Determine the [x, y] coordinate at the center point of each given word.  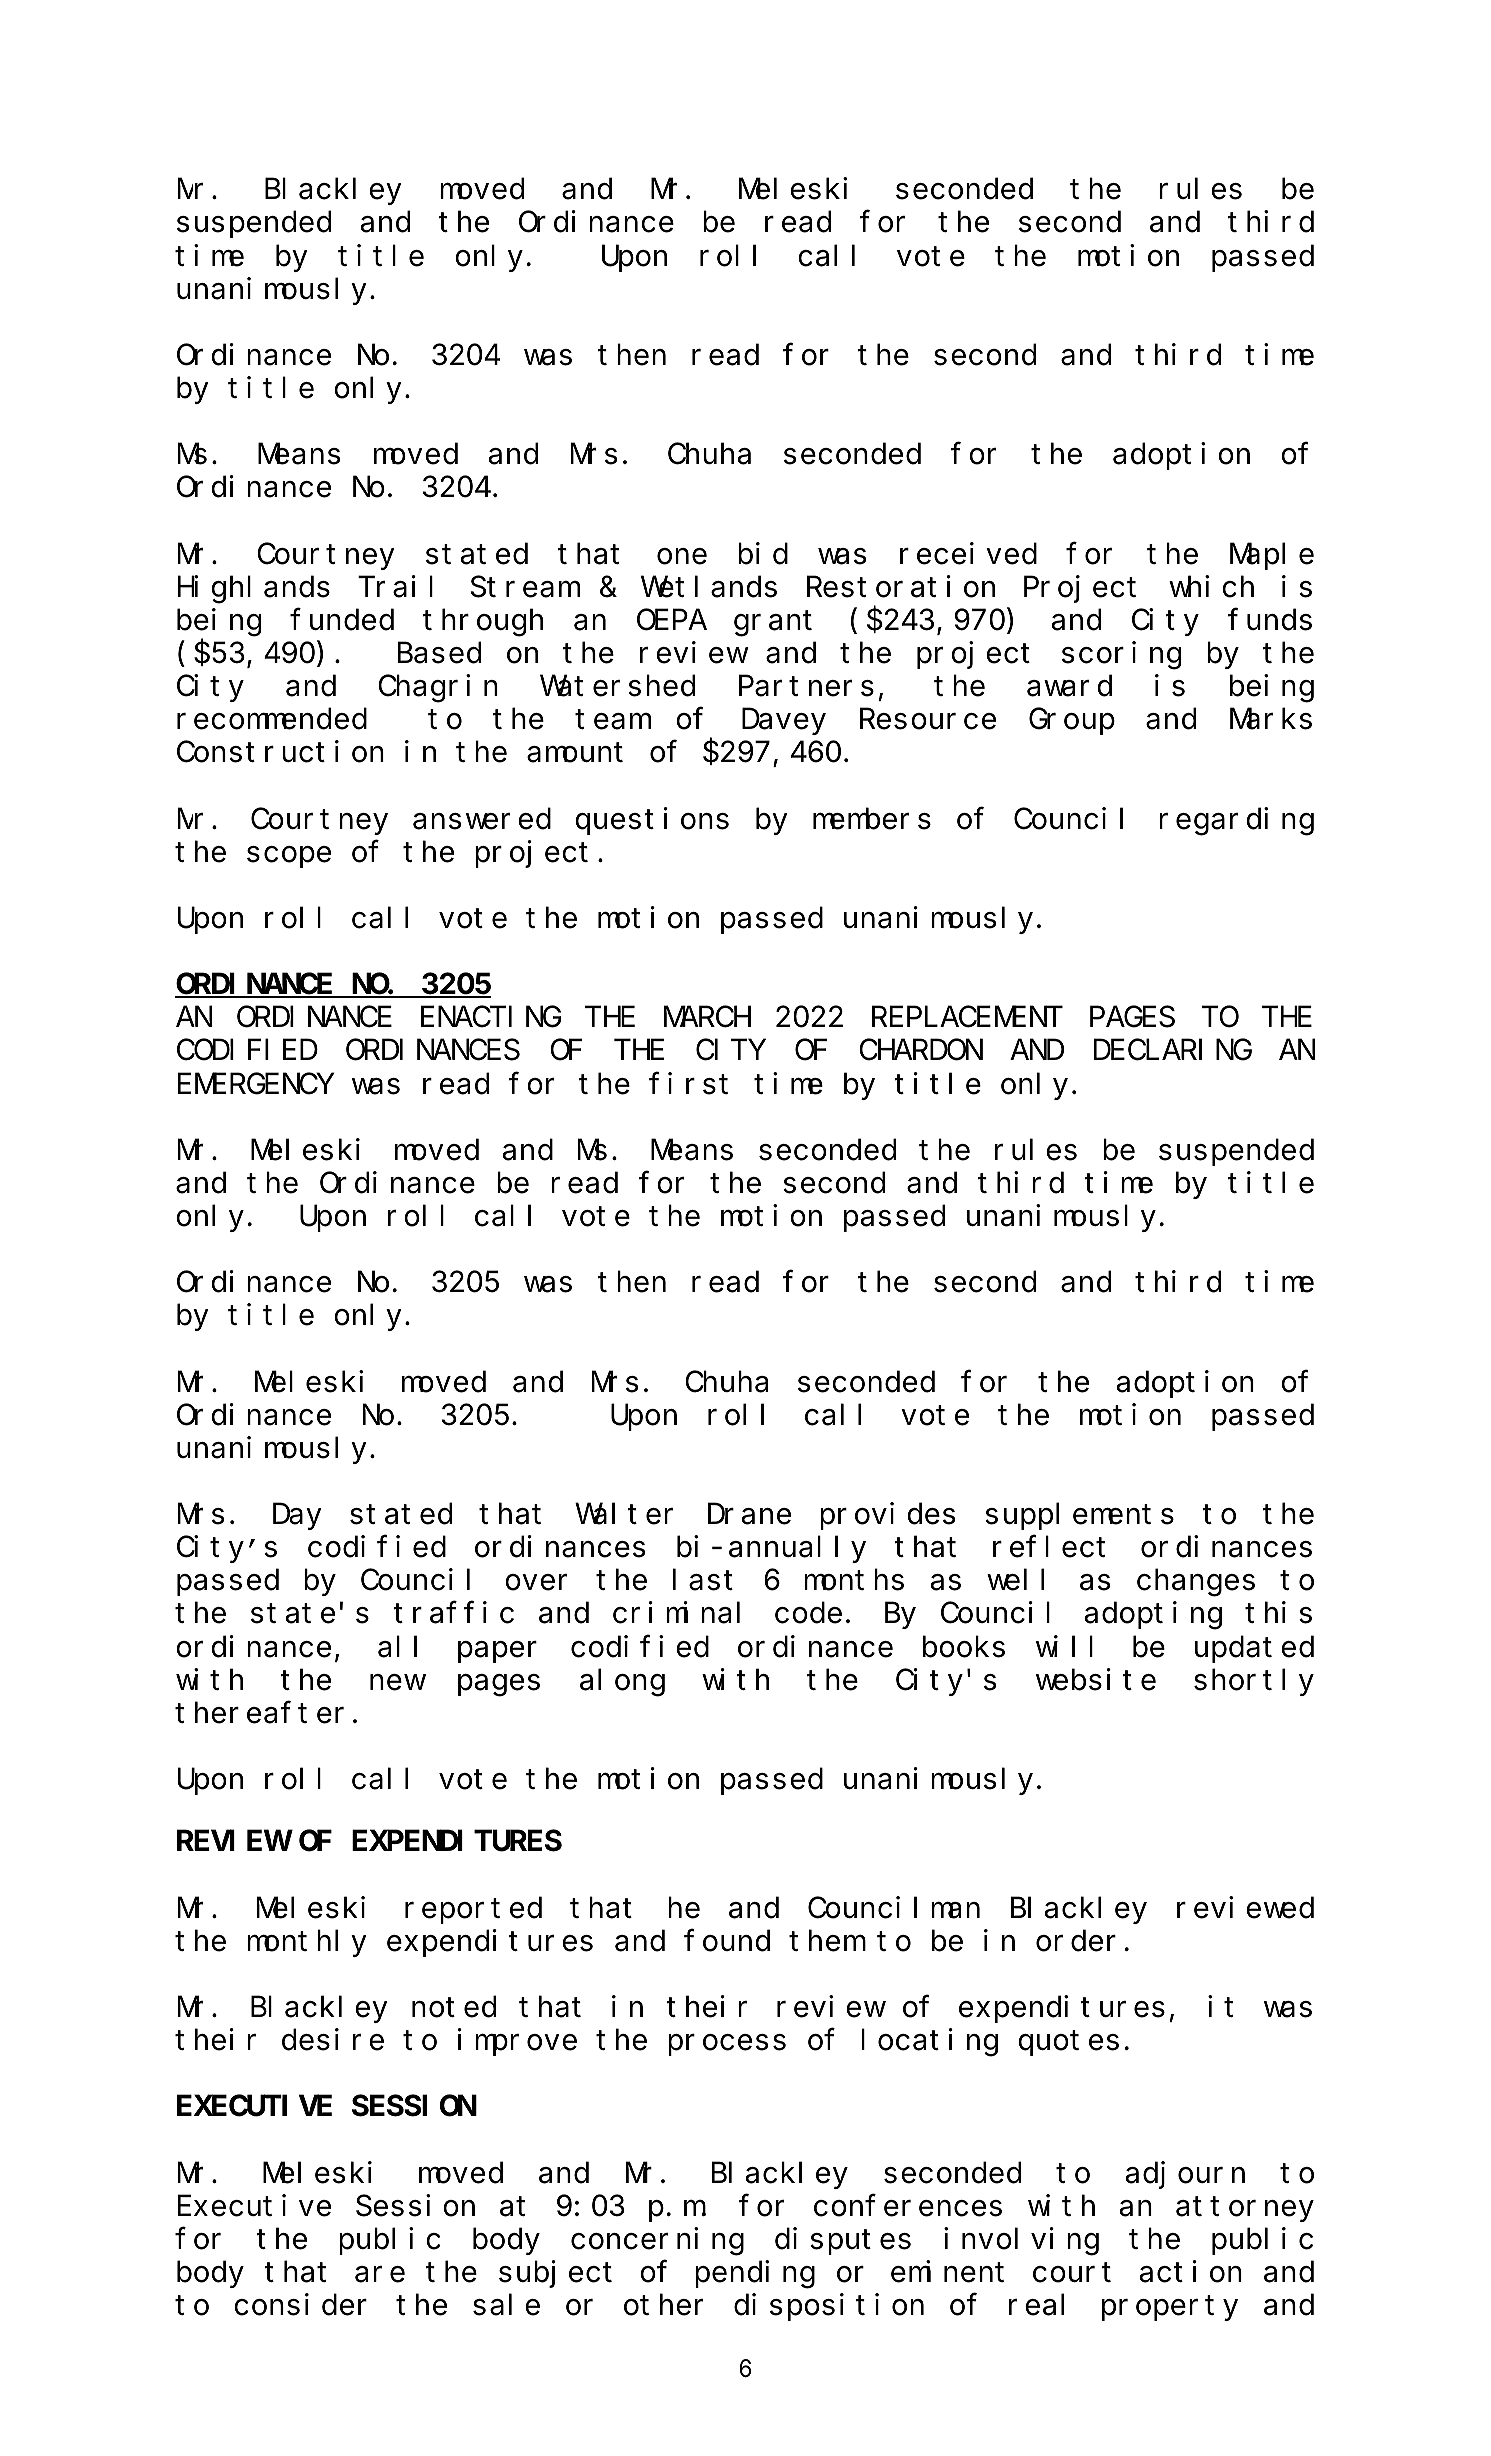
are [380, 2275]
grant [773, 624]
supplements [1079, 1517]
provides [887, 1516]
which [1211, 587]
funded [342, 620]
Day [297, 1518]
